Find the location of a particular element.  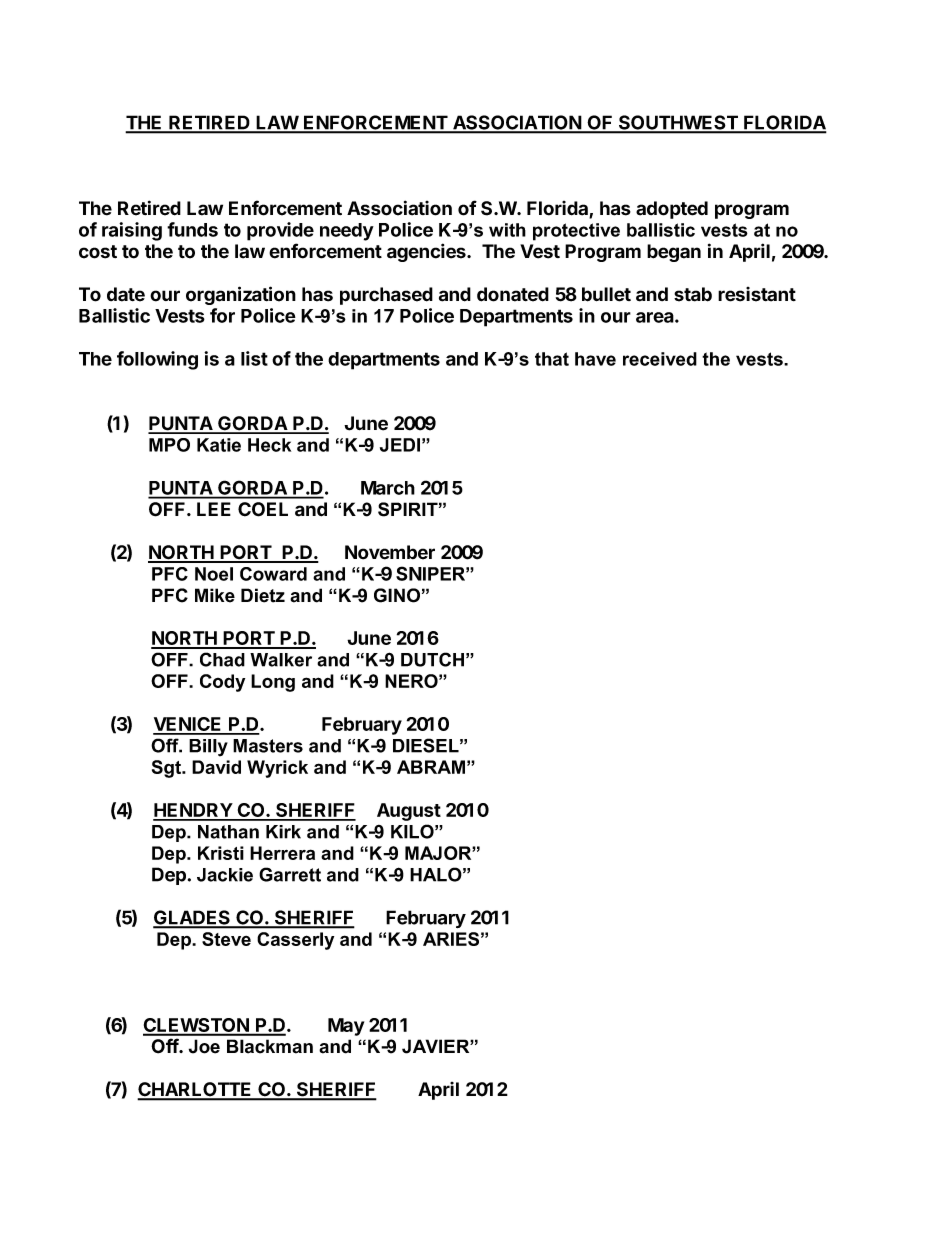

with is located at coordinates (507, 230).
